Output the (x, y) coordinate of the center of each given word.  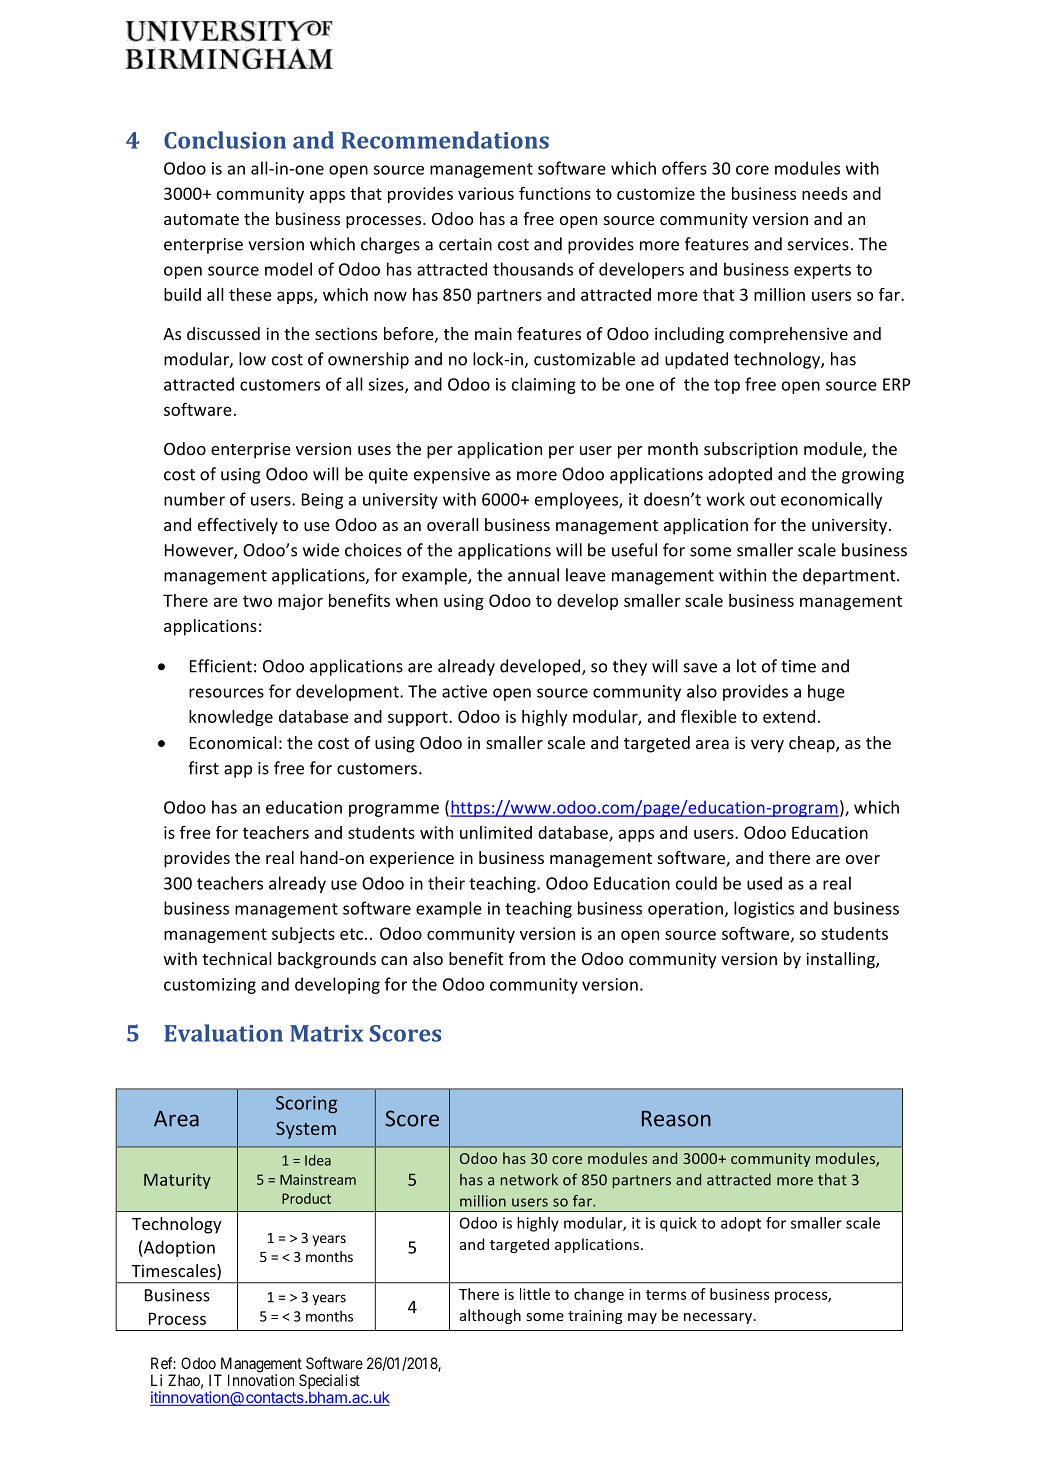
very (767, 746)
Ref (163, 1363)
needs (825, 193)
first (203, 768)
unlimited (496, 832)
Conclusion (225, 140)
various (486, 193)
